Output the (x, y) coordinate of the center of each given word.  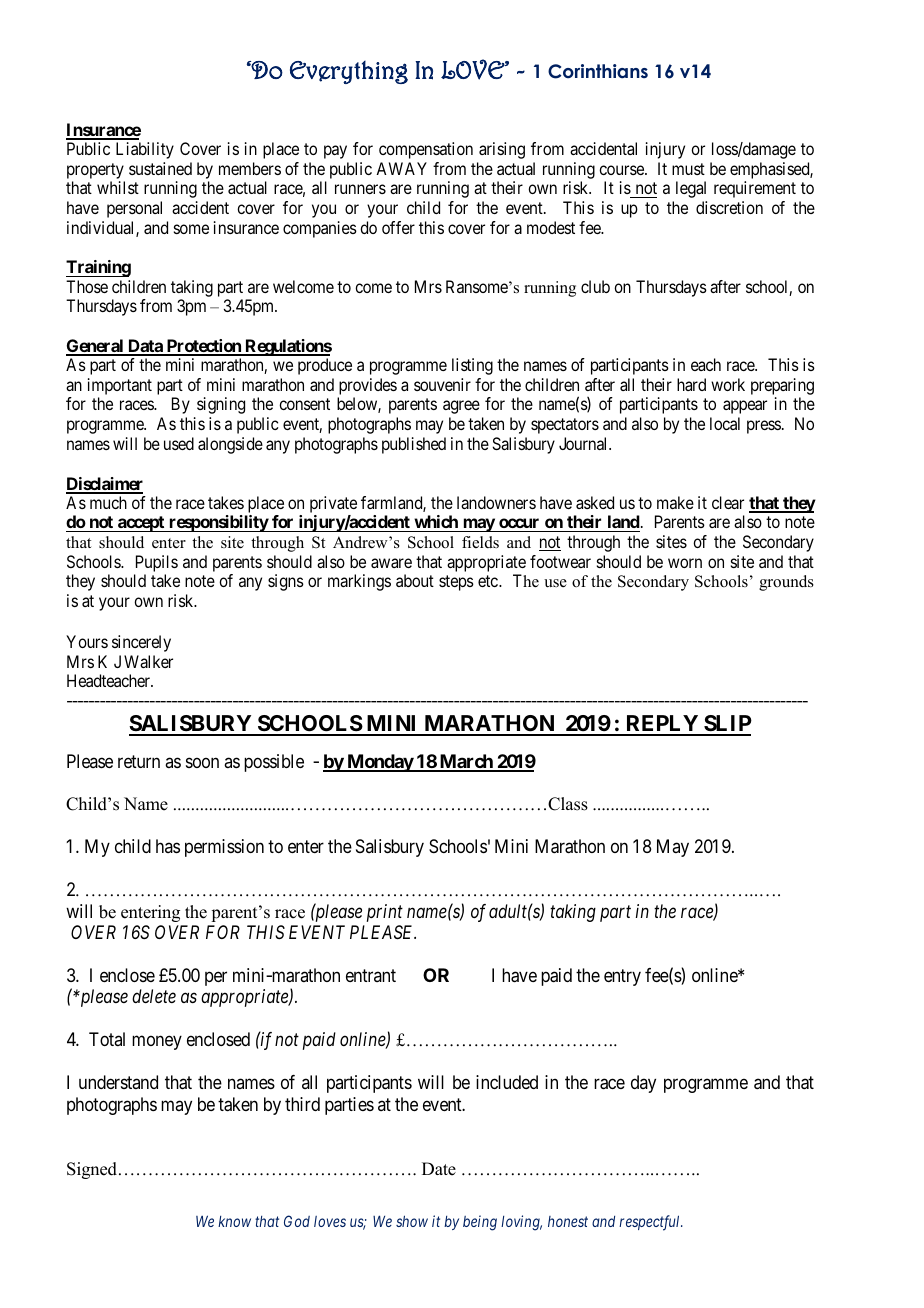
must (688, 169)
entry (622, 977)
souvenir (442, 384)
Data (145, 347)
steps (456, 583)
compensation (426, 150)
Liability (145, 150)
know (234, 1221)
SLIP (727, 725)
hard (691, 384)
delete (154, 996)
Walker (148, 661)
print (385, 913)
